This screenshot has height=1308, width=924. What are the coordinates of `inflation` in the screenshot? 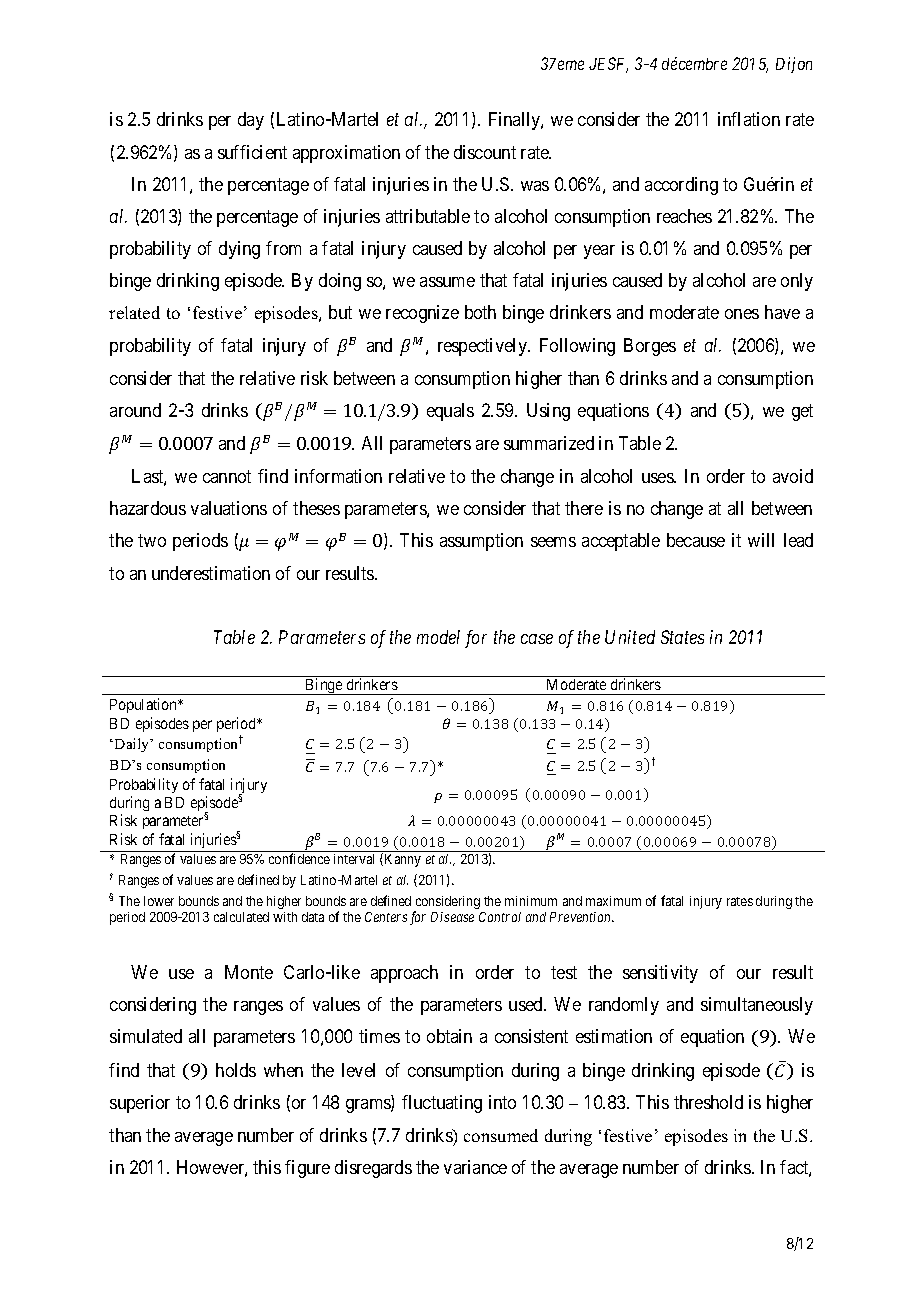 It's located at (749, 119).
